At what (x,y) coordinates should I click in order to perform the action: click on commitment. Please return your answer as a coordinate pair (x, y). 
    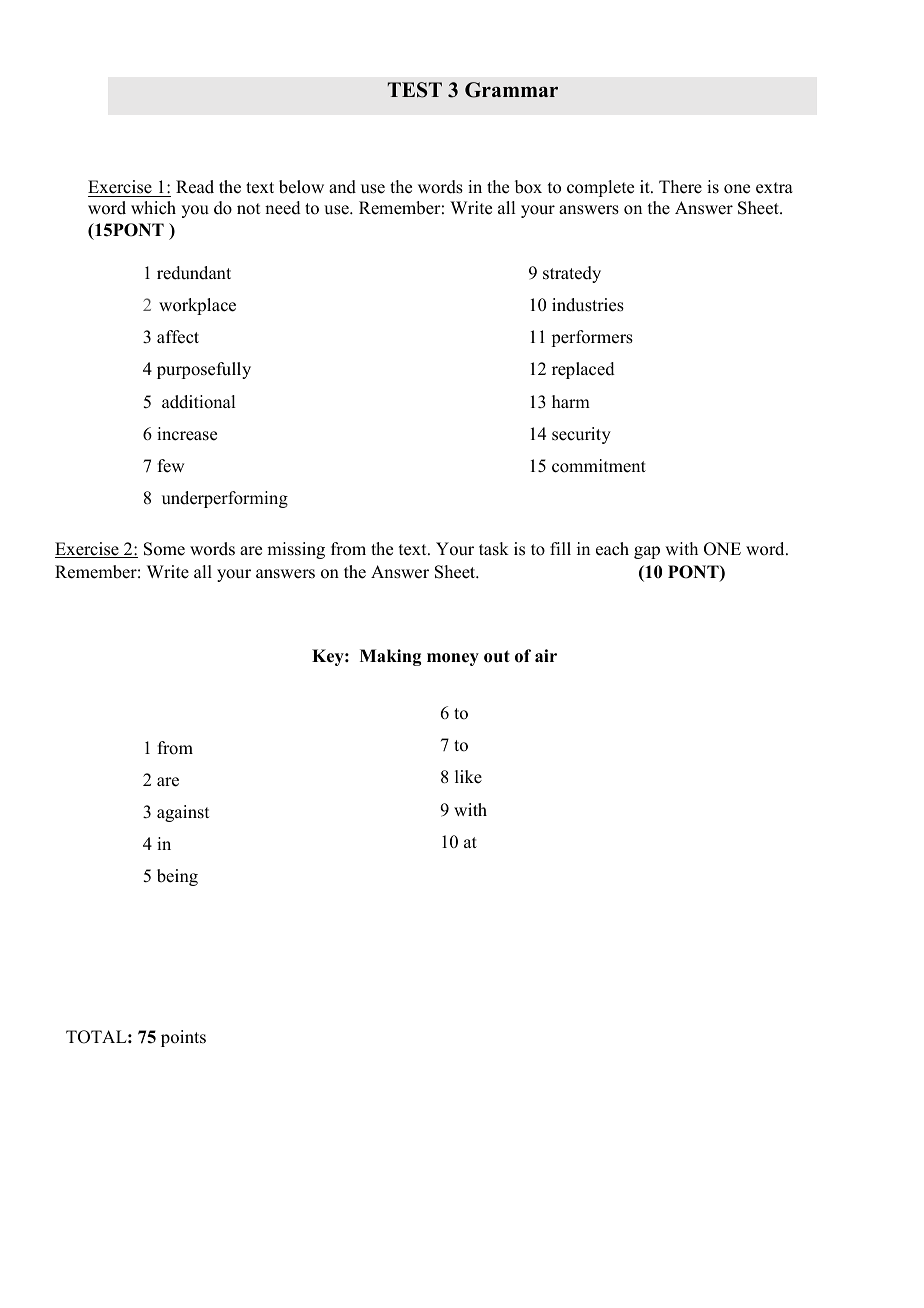
    Looking at the image, I should click on (599, 466).
